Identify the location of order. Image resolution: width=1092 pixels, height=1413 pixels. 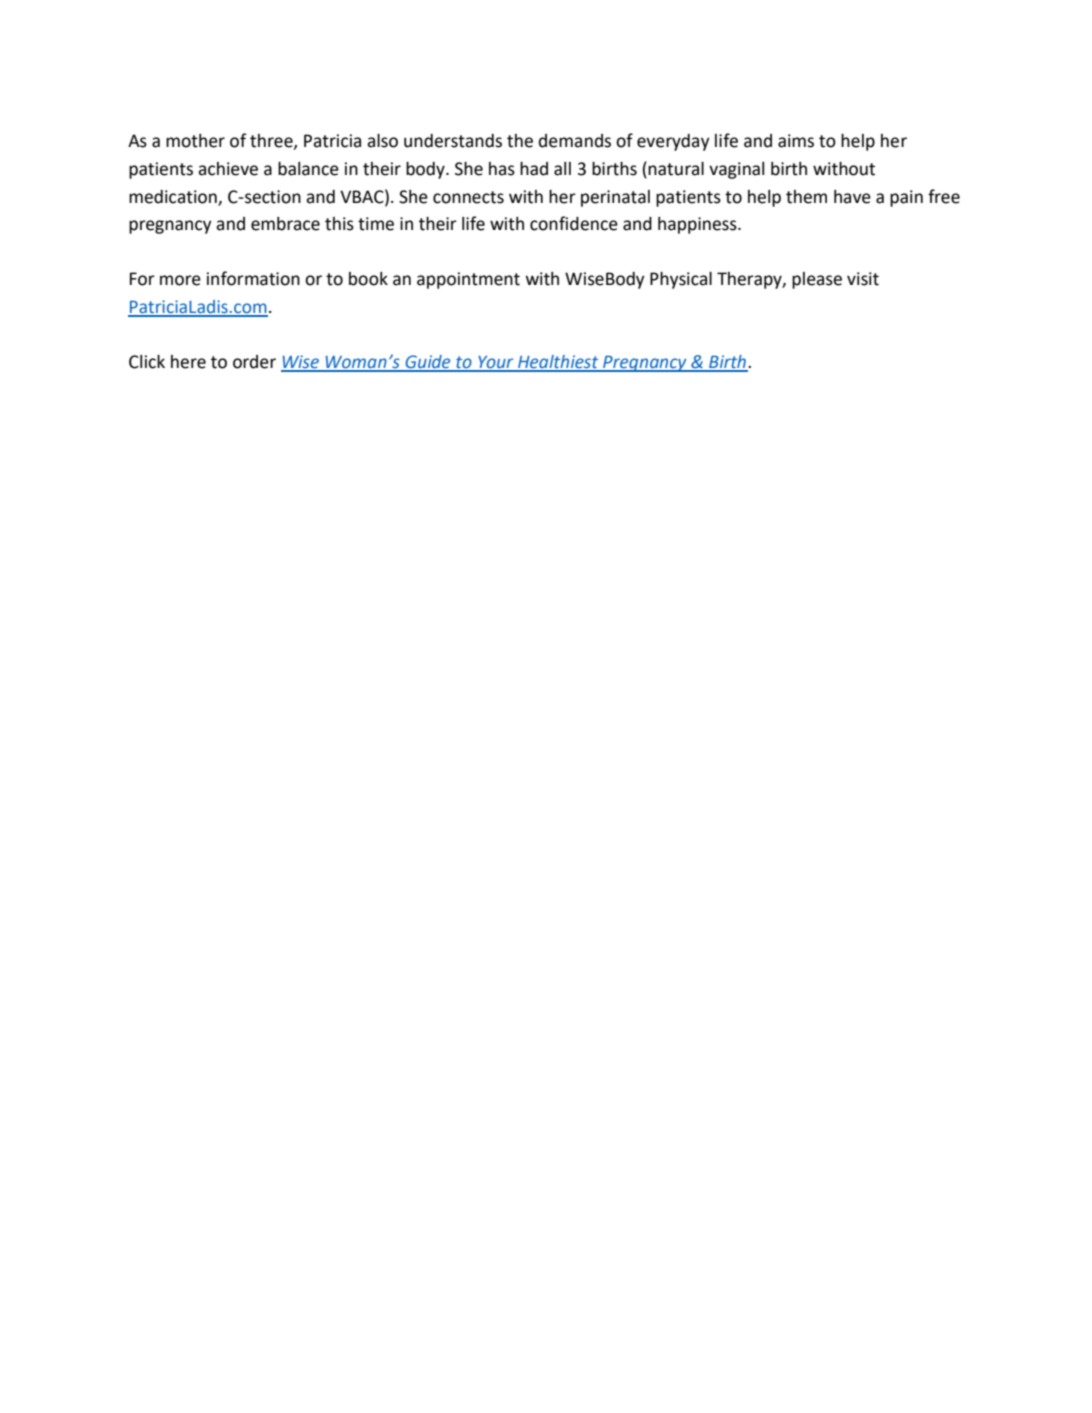
(254, 362).
